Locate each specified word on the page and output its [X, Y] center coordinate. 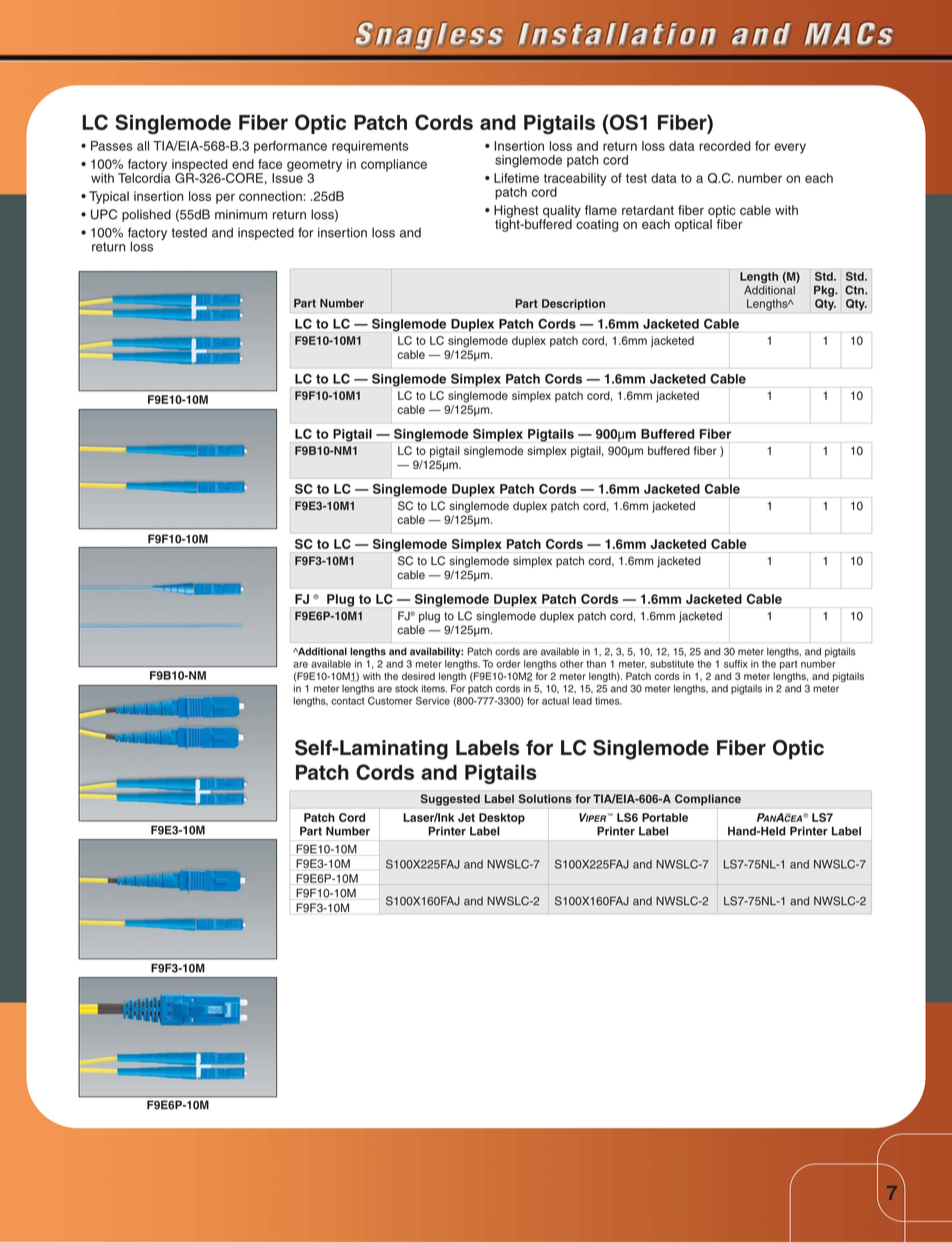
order [508, 664]
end [243, 164]
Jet [466, 817]
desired [418, 676]
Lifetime [516, 178]
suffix [735, 664]
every [790, 148]
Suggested [450, 800]
